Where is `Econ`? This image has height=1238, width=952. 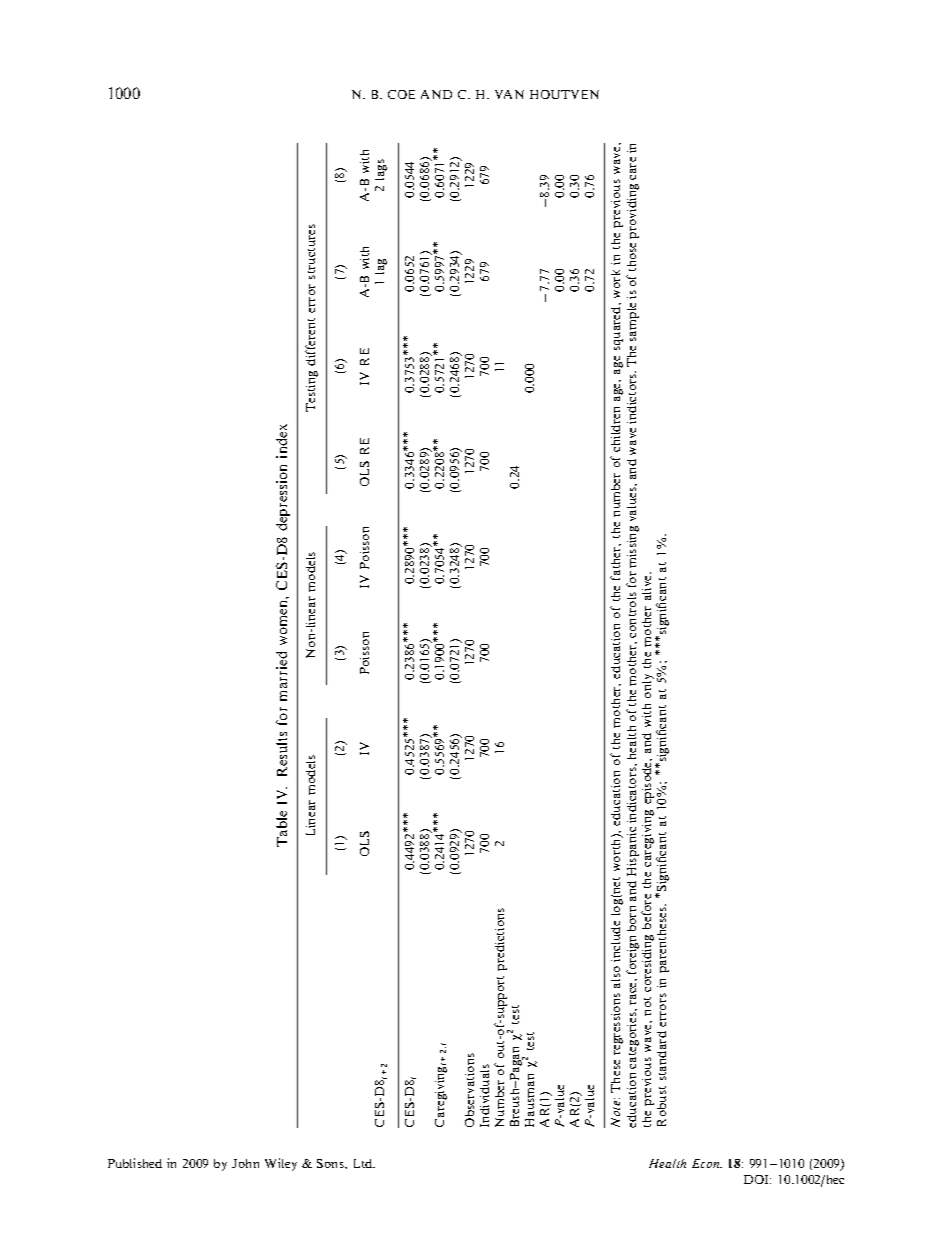
Econ is located at coordinates (707, 1163).
